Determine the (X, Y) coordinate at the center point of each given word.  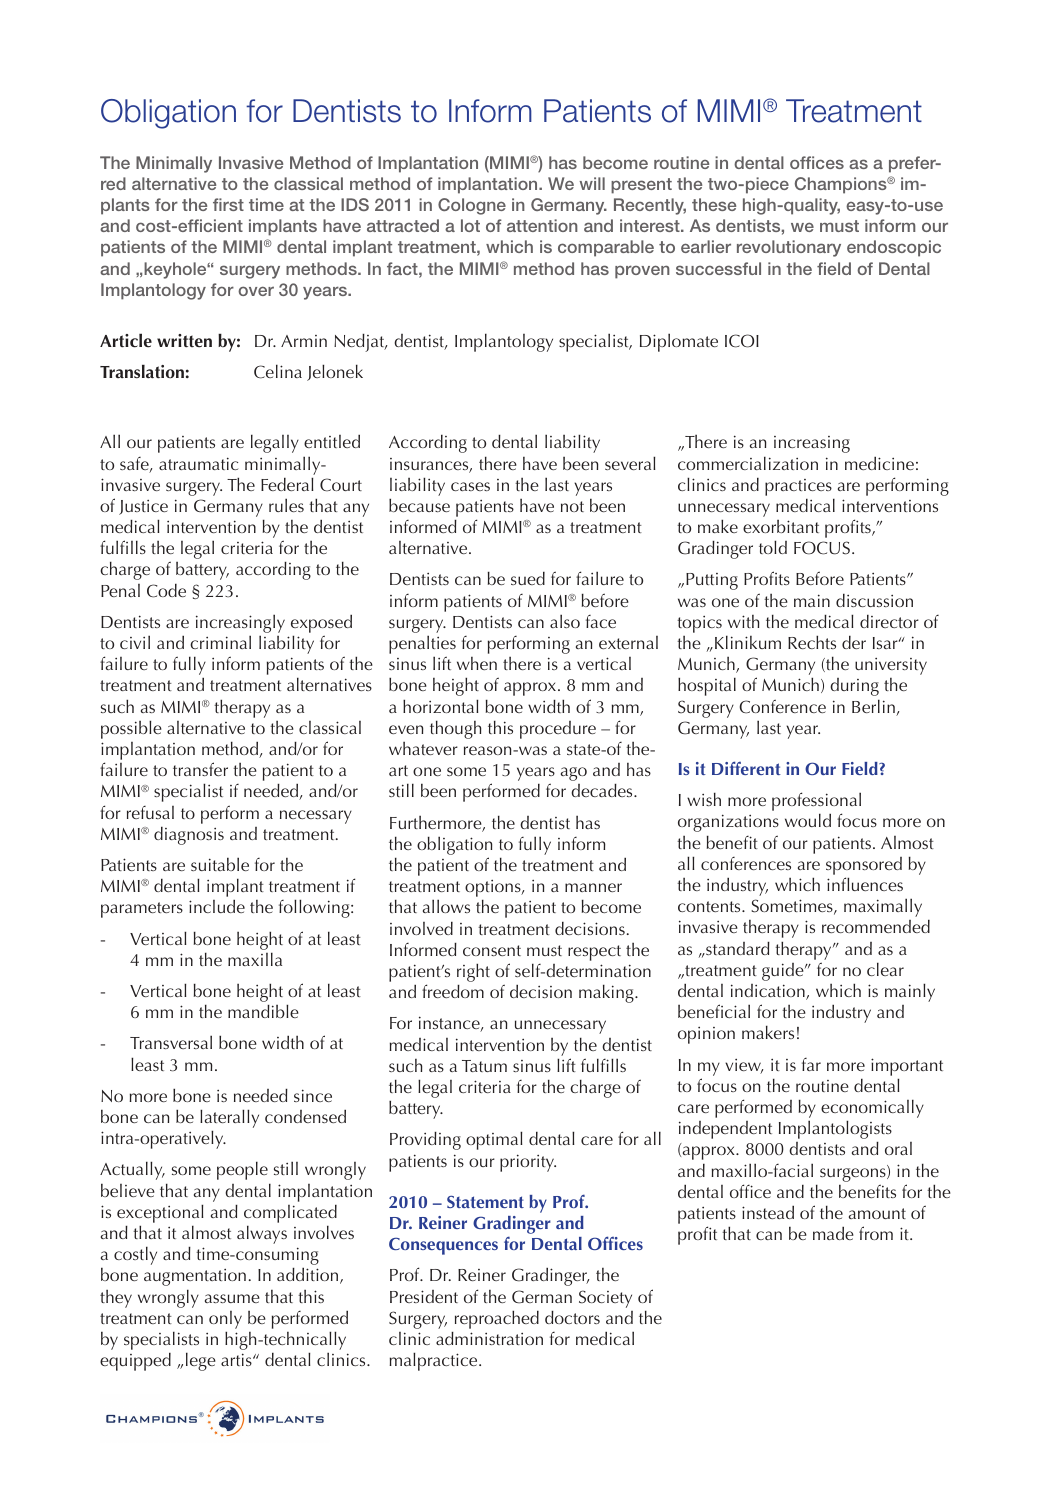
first (228, 204)
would (808, 820)
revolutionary (789, 248)
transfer (200, 769)
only (225, 1320)
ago (574, 774)
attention (542, 225)
